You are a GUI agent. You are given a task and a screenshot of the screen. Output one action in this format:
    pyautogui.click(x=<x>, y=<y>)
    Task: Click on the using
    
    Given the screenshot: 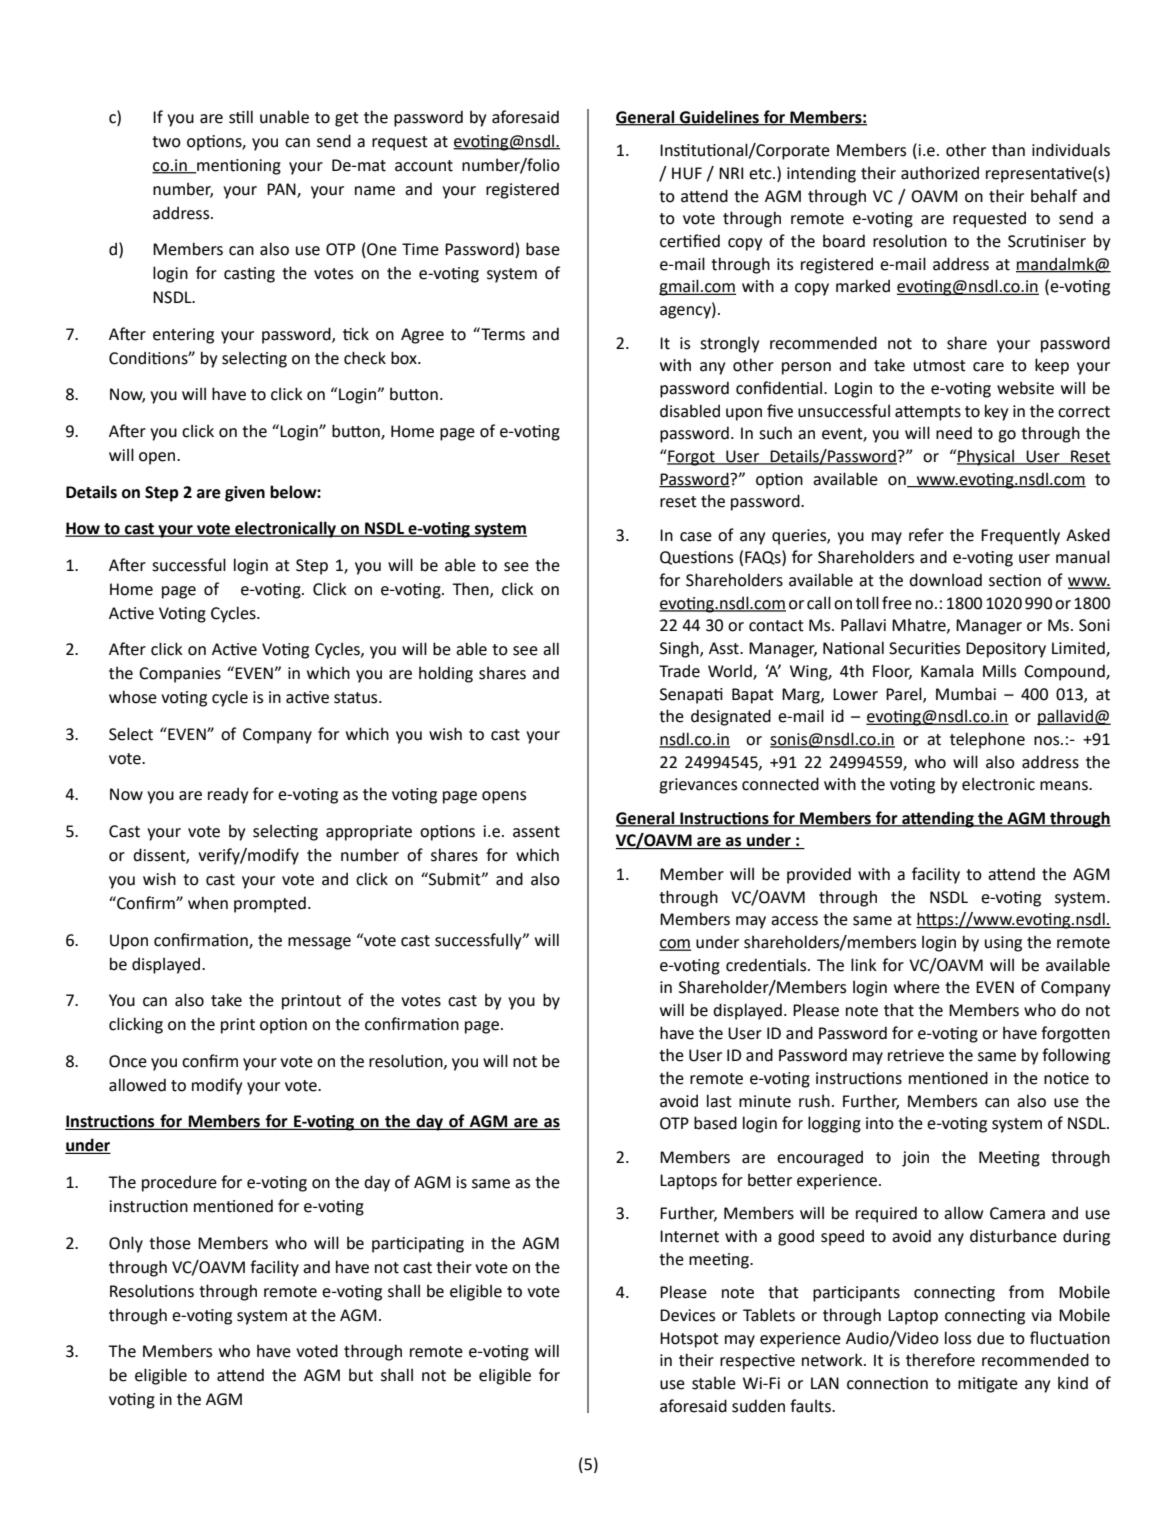 What is the action you would take?
    pyautogui.click(x=1003, y=944)
